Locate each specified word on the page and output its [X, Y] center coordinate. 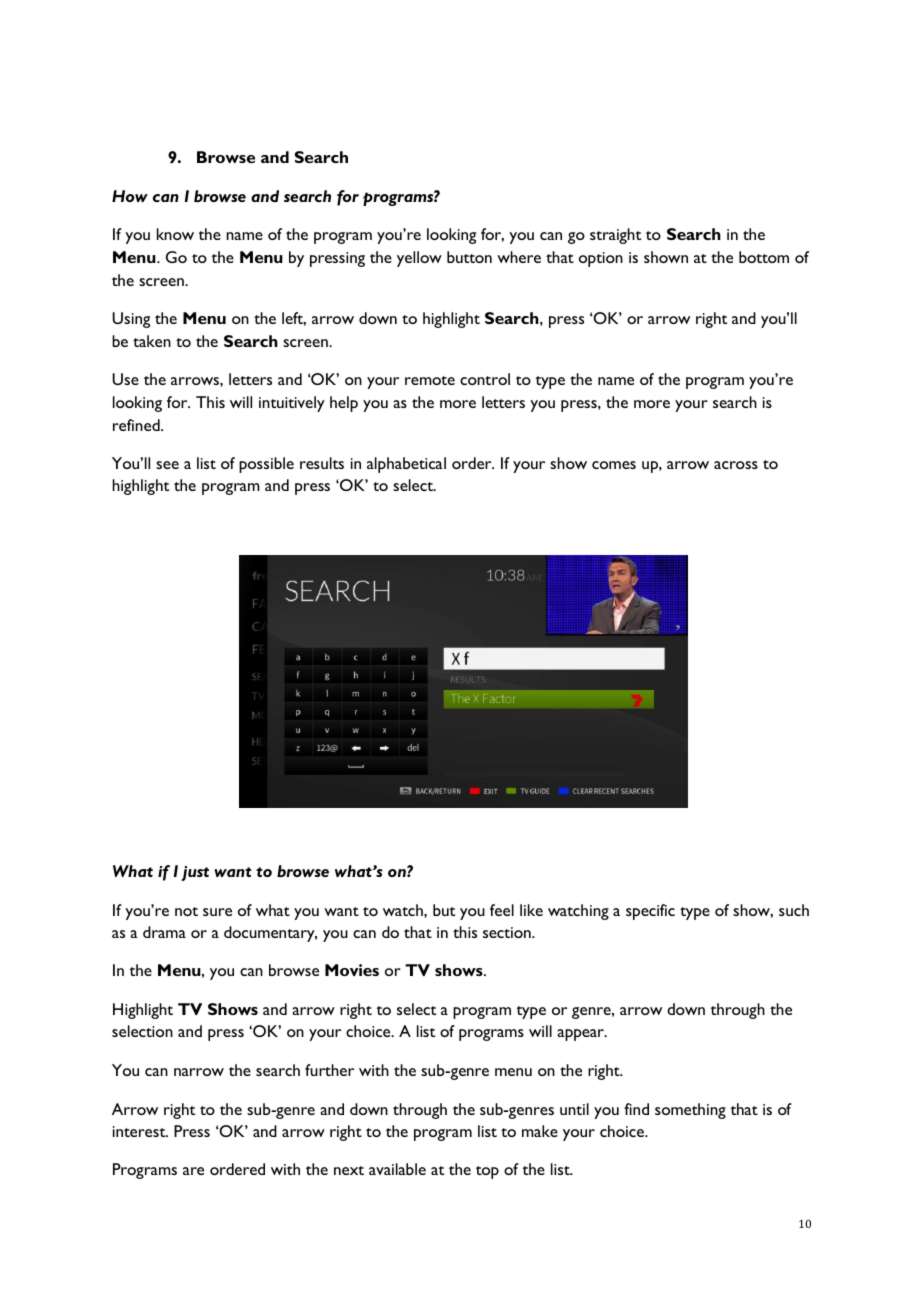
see [167, 465]
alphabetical [406, 465]
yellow [419, 259]
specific [650, 912]
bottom [764, 257]
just [195, 873]
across [736, 465]
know [175, 234]
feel [502, 910]
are [193, 1171]
